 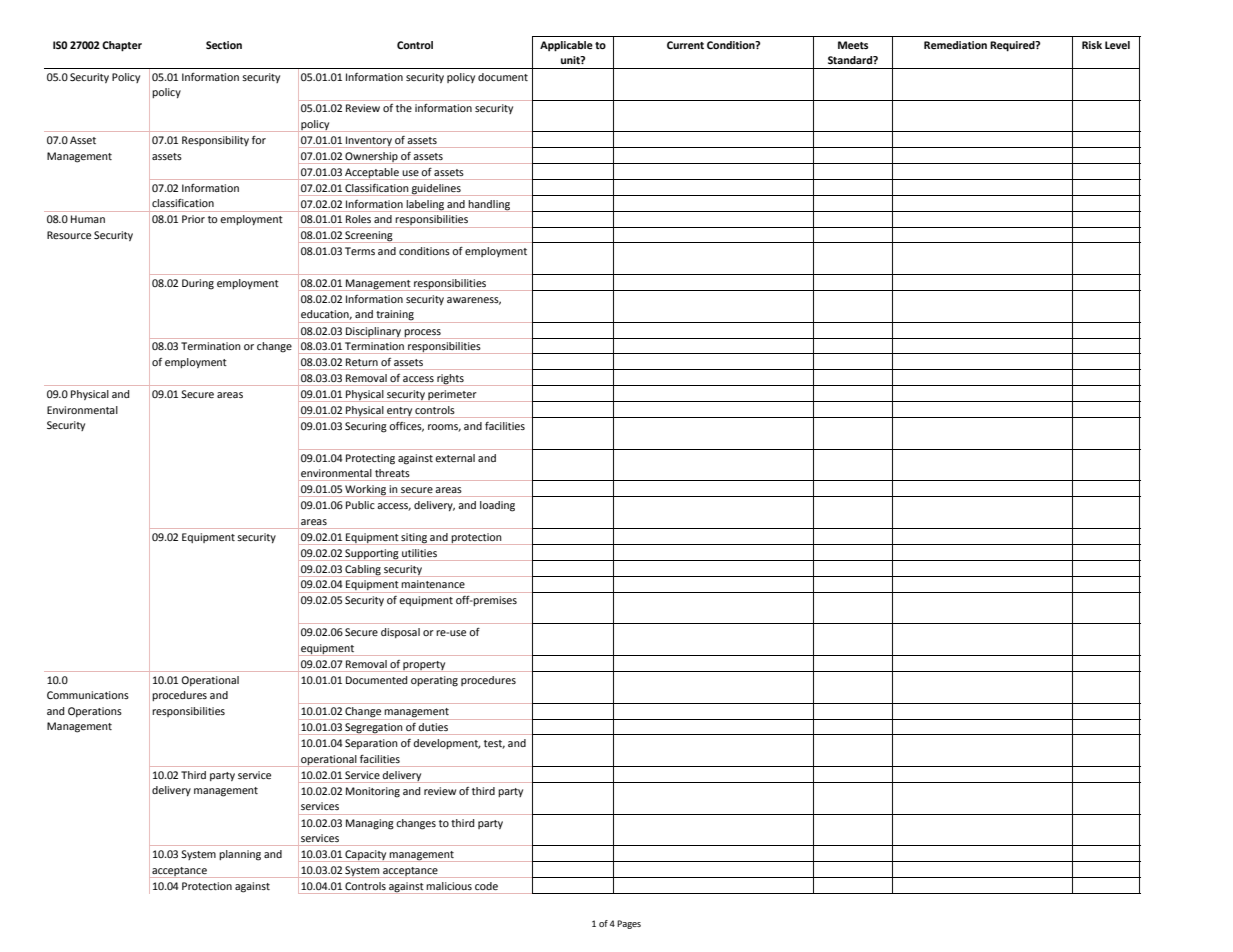 I want to click on Section, so click(x=224, y=45).
